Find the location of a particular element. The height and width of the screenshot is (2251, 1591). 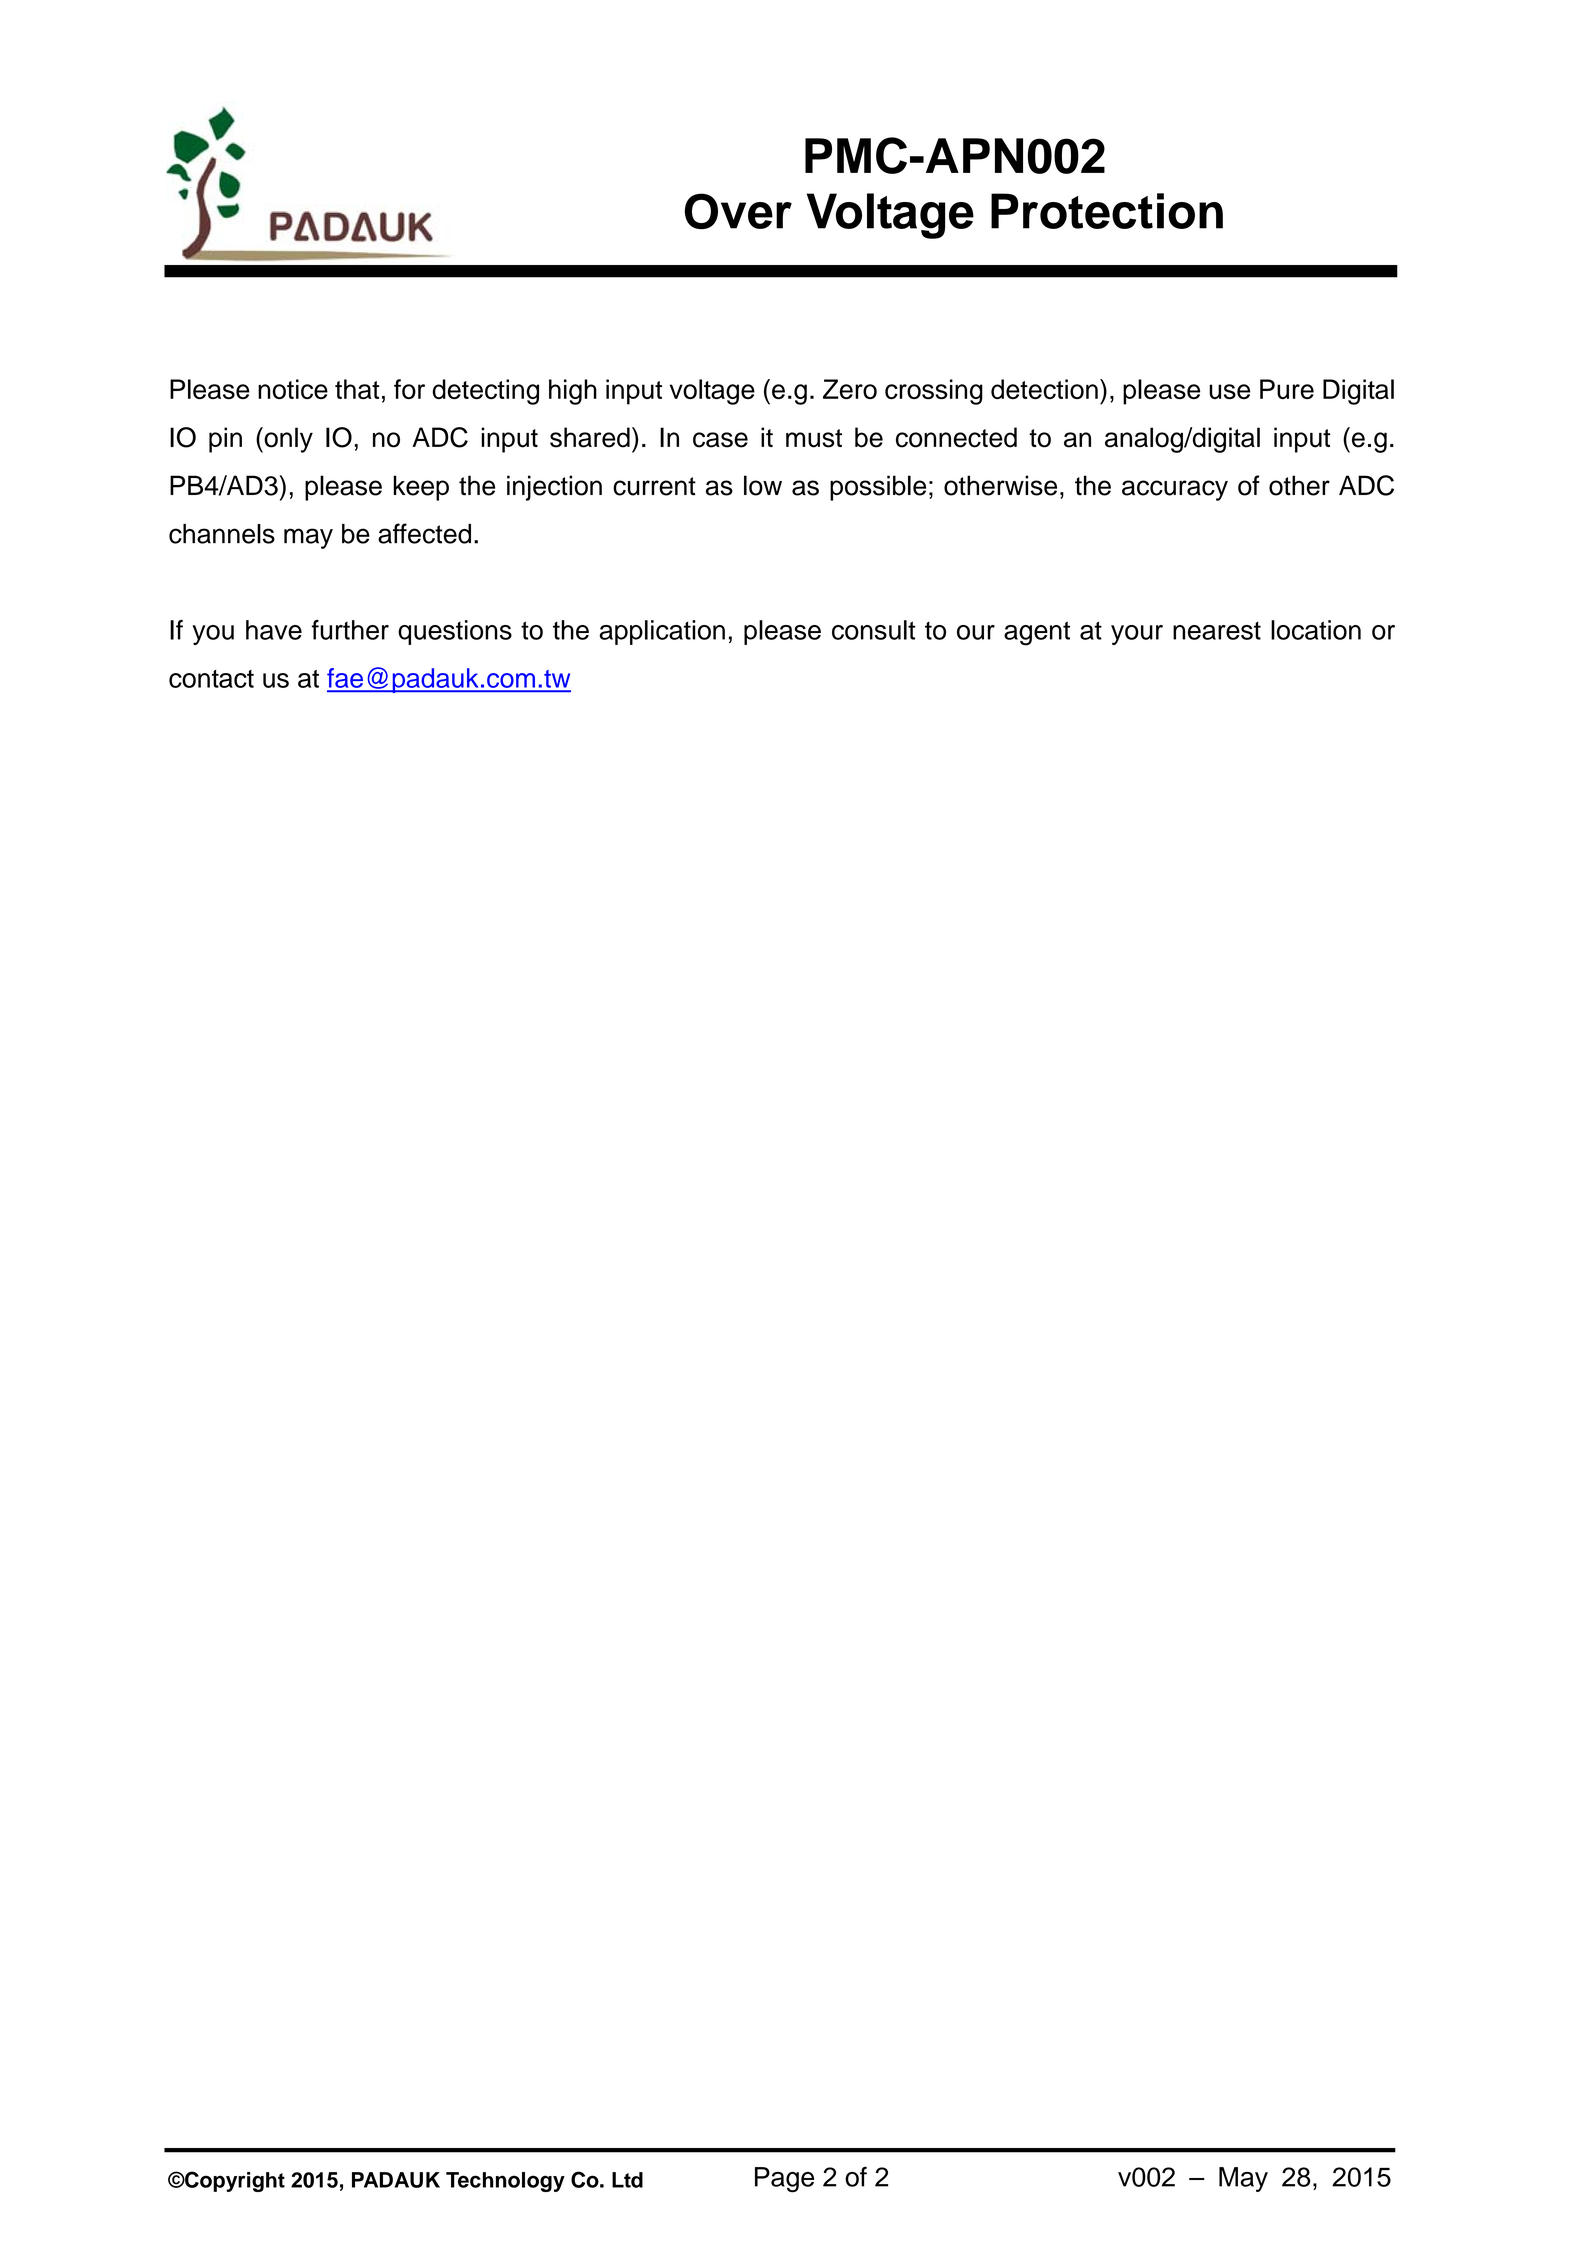

nearest is located at coordinates (1217, 630).
